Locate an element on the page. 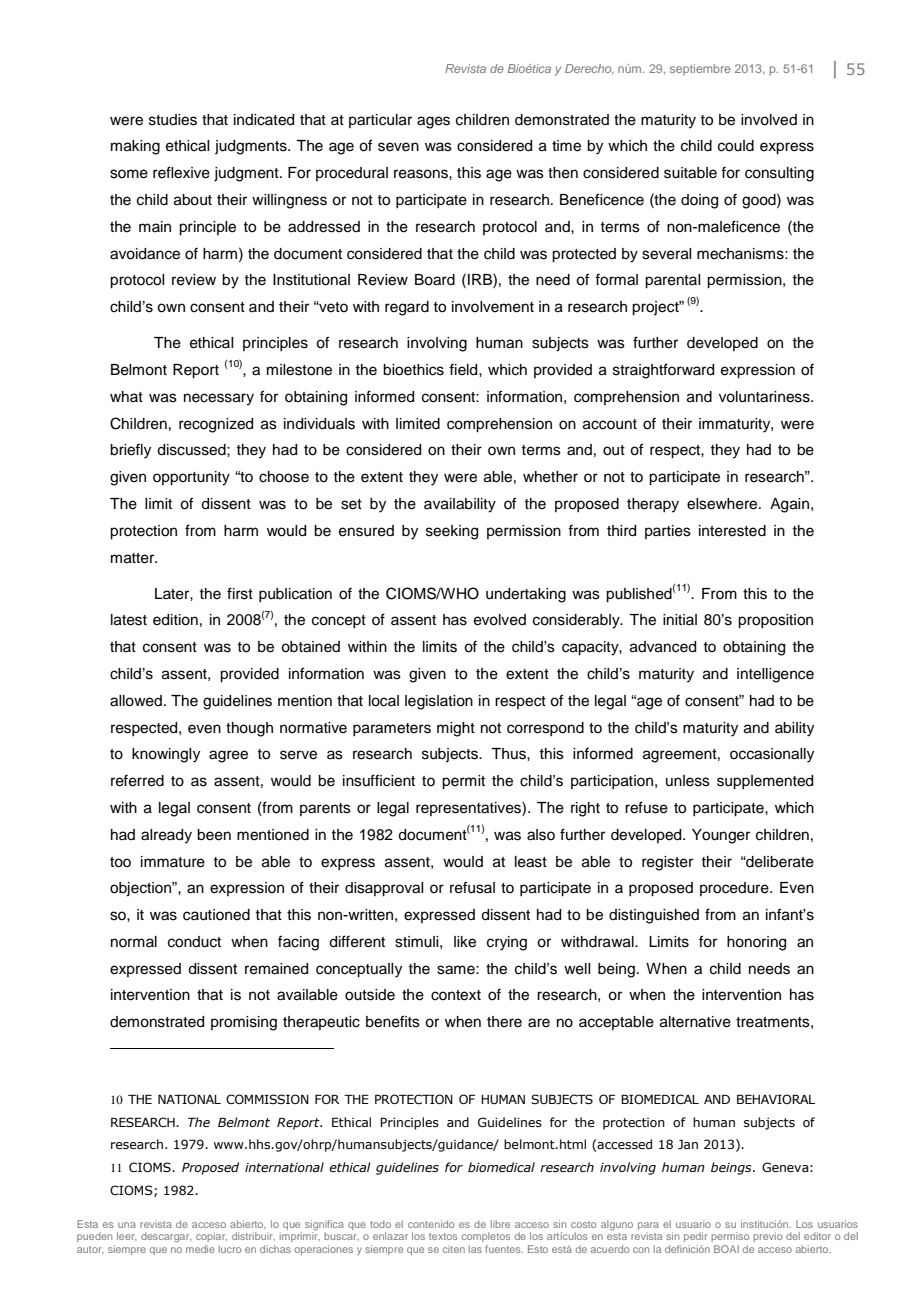  editor is located at coordinates (817, 1236).
